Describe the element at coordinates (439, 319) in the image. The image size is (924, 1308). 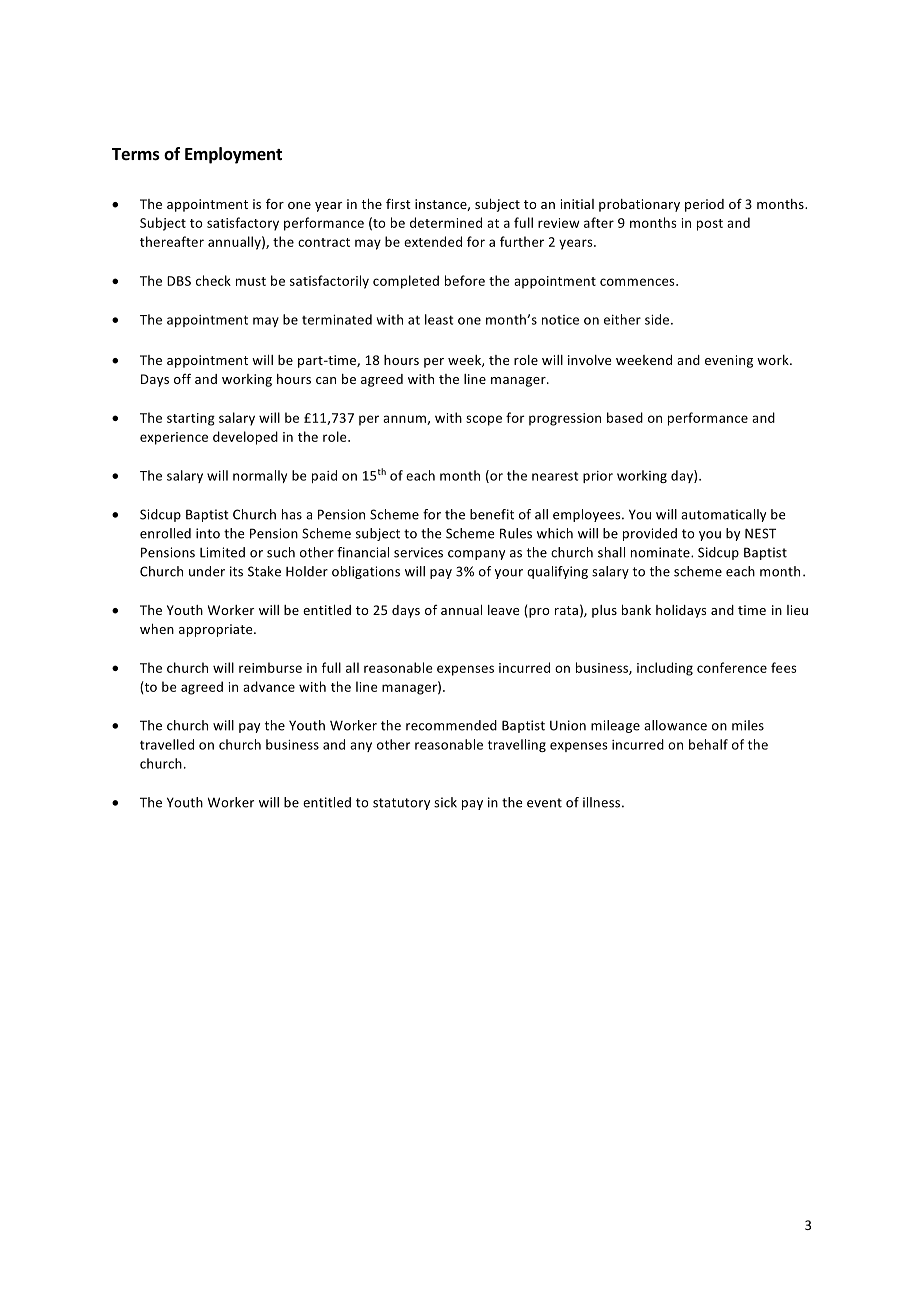
I see `least` at that location.
